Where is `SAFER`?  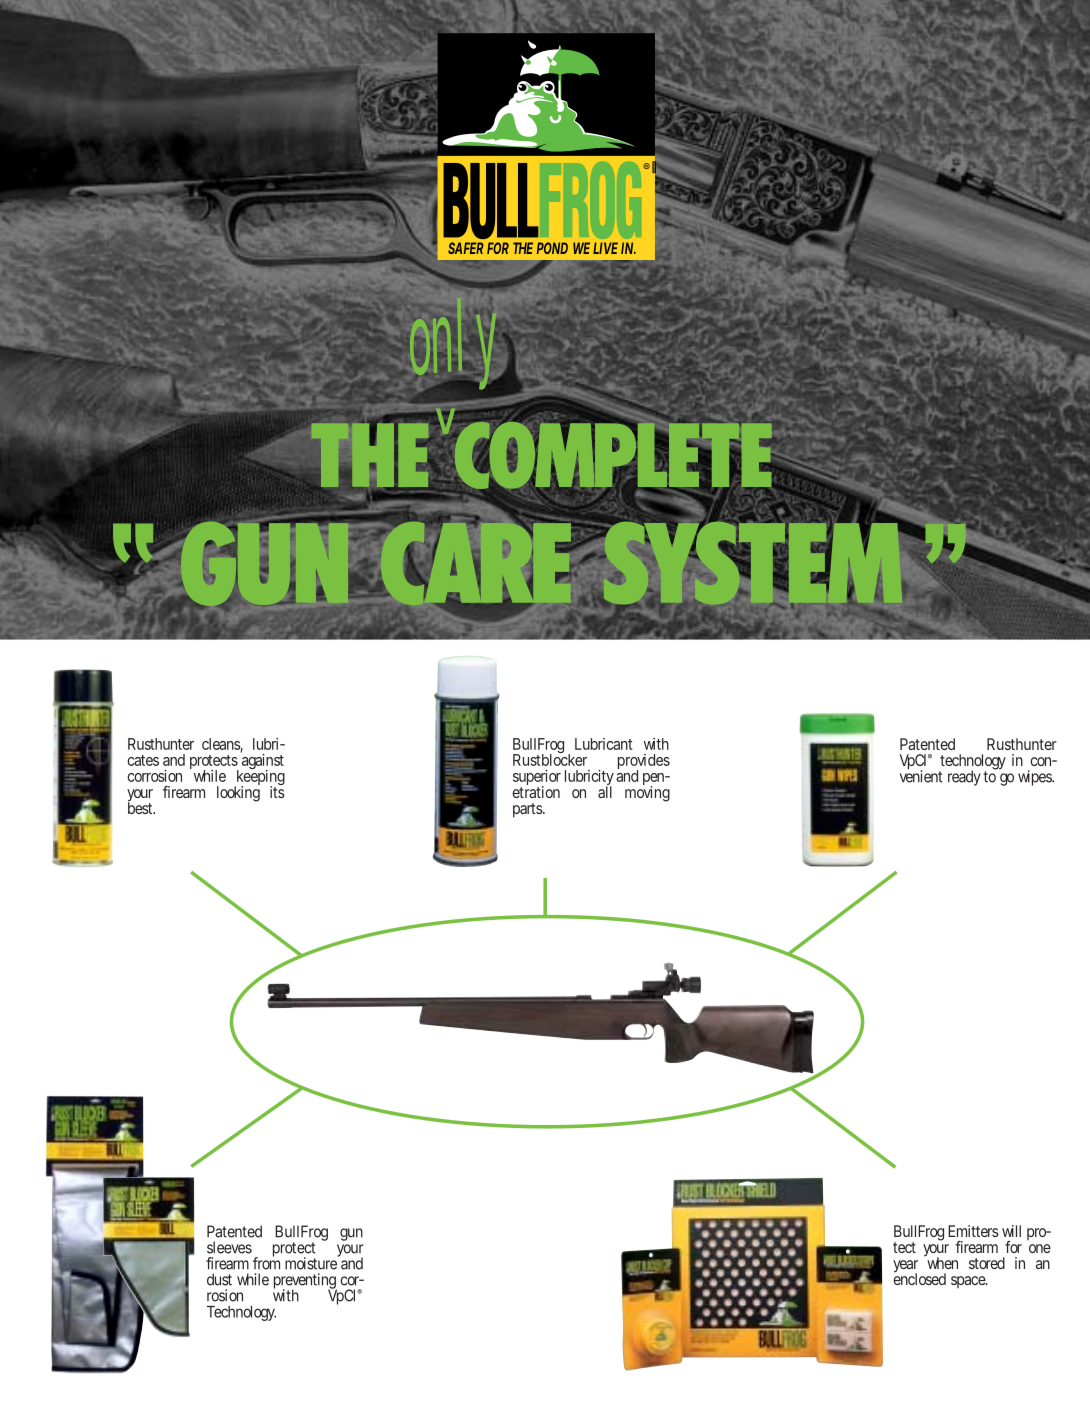 SAFER is located at coordinates (466, 248).
